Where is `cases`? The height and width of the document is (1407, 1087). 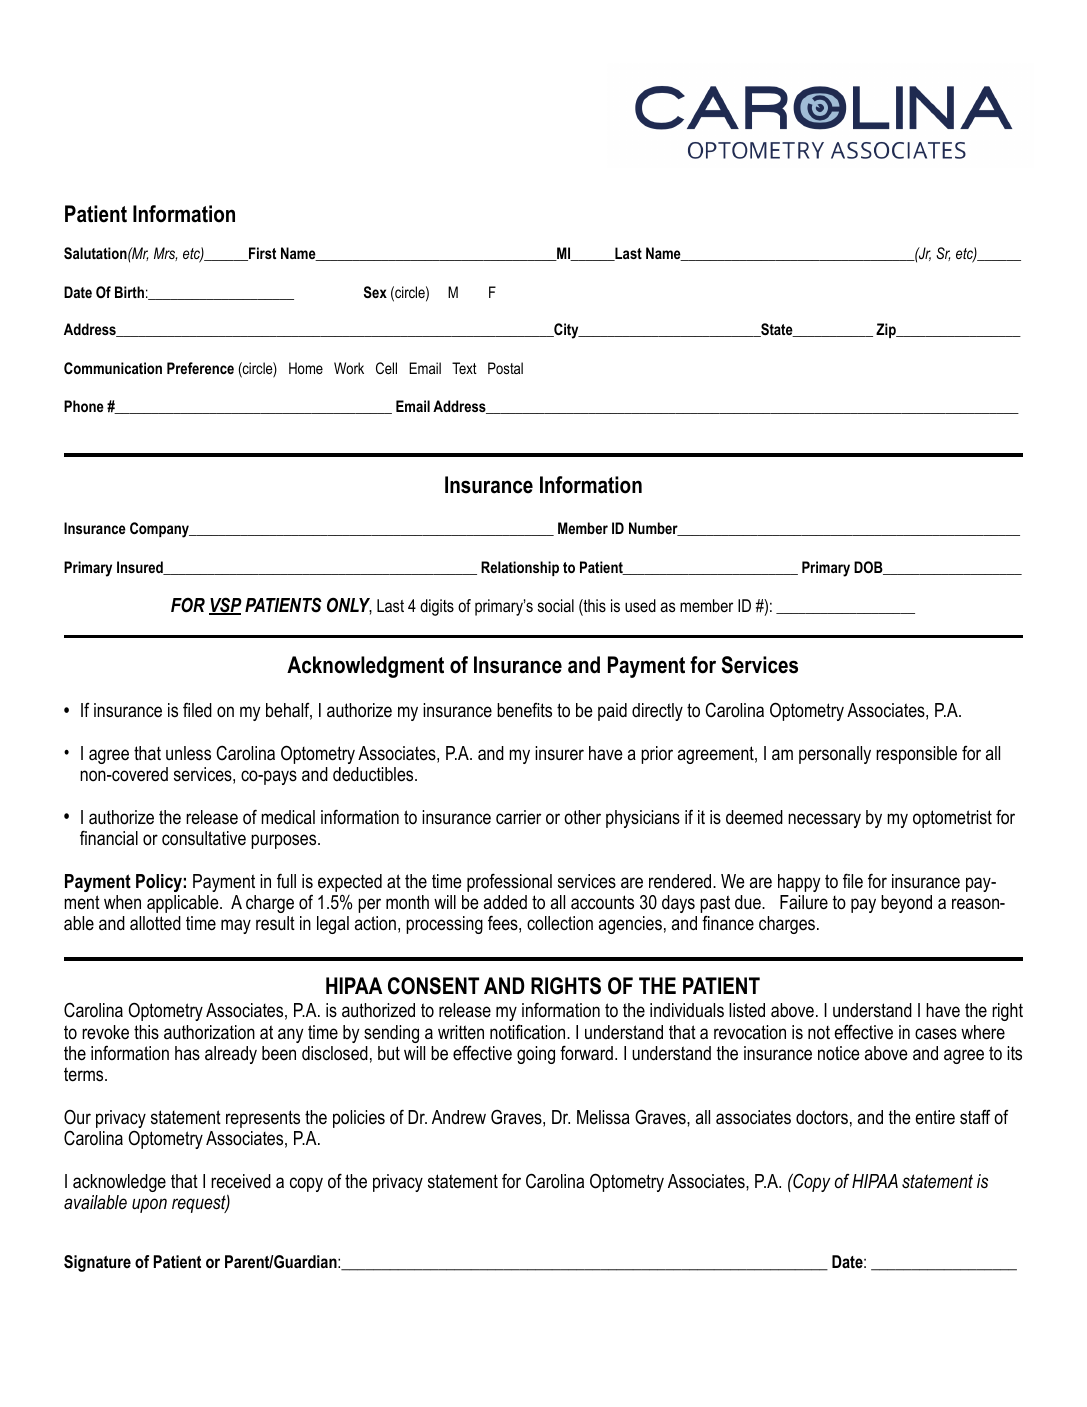 cases is located at coordinates (936, 1034).
